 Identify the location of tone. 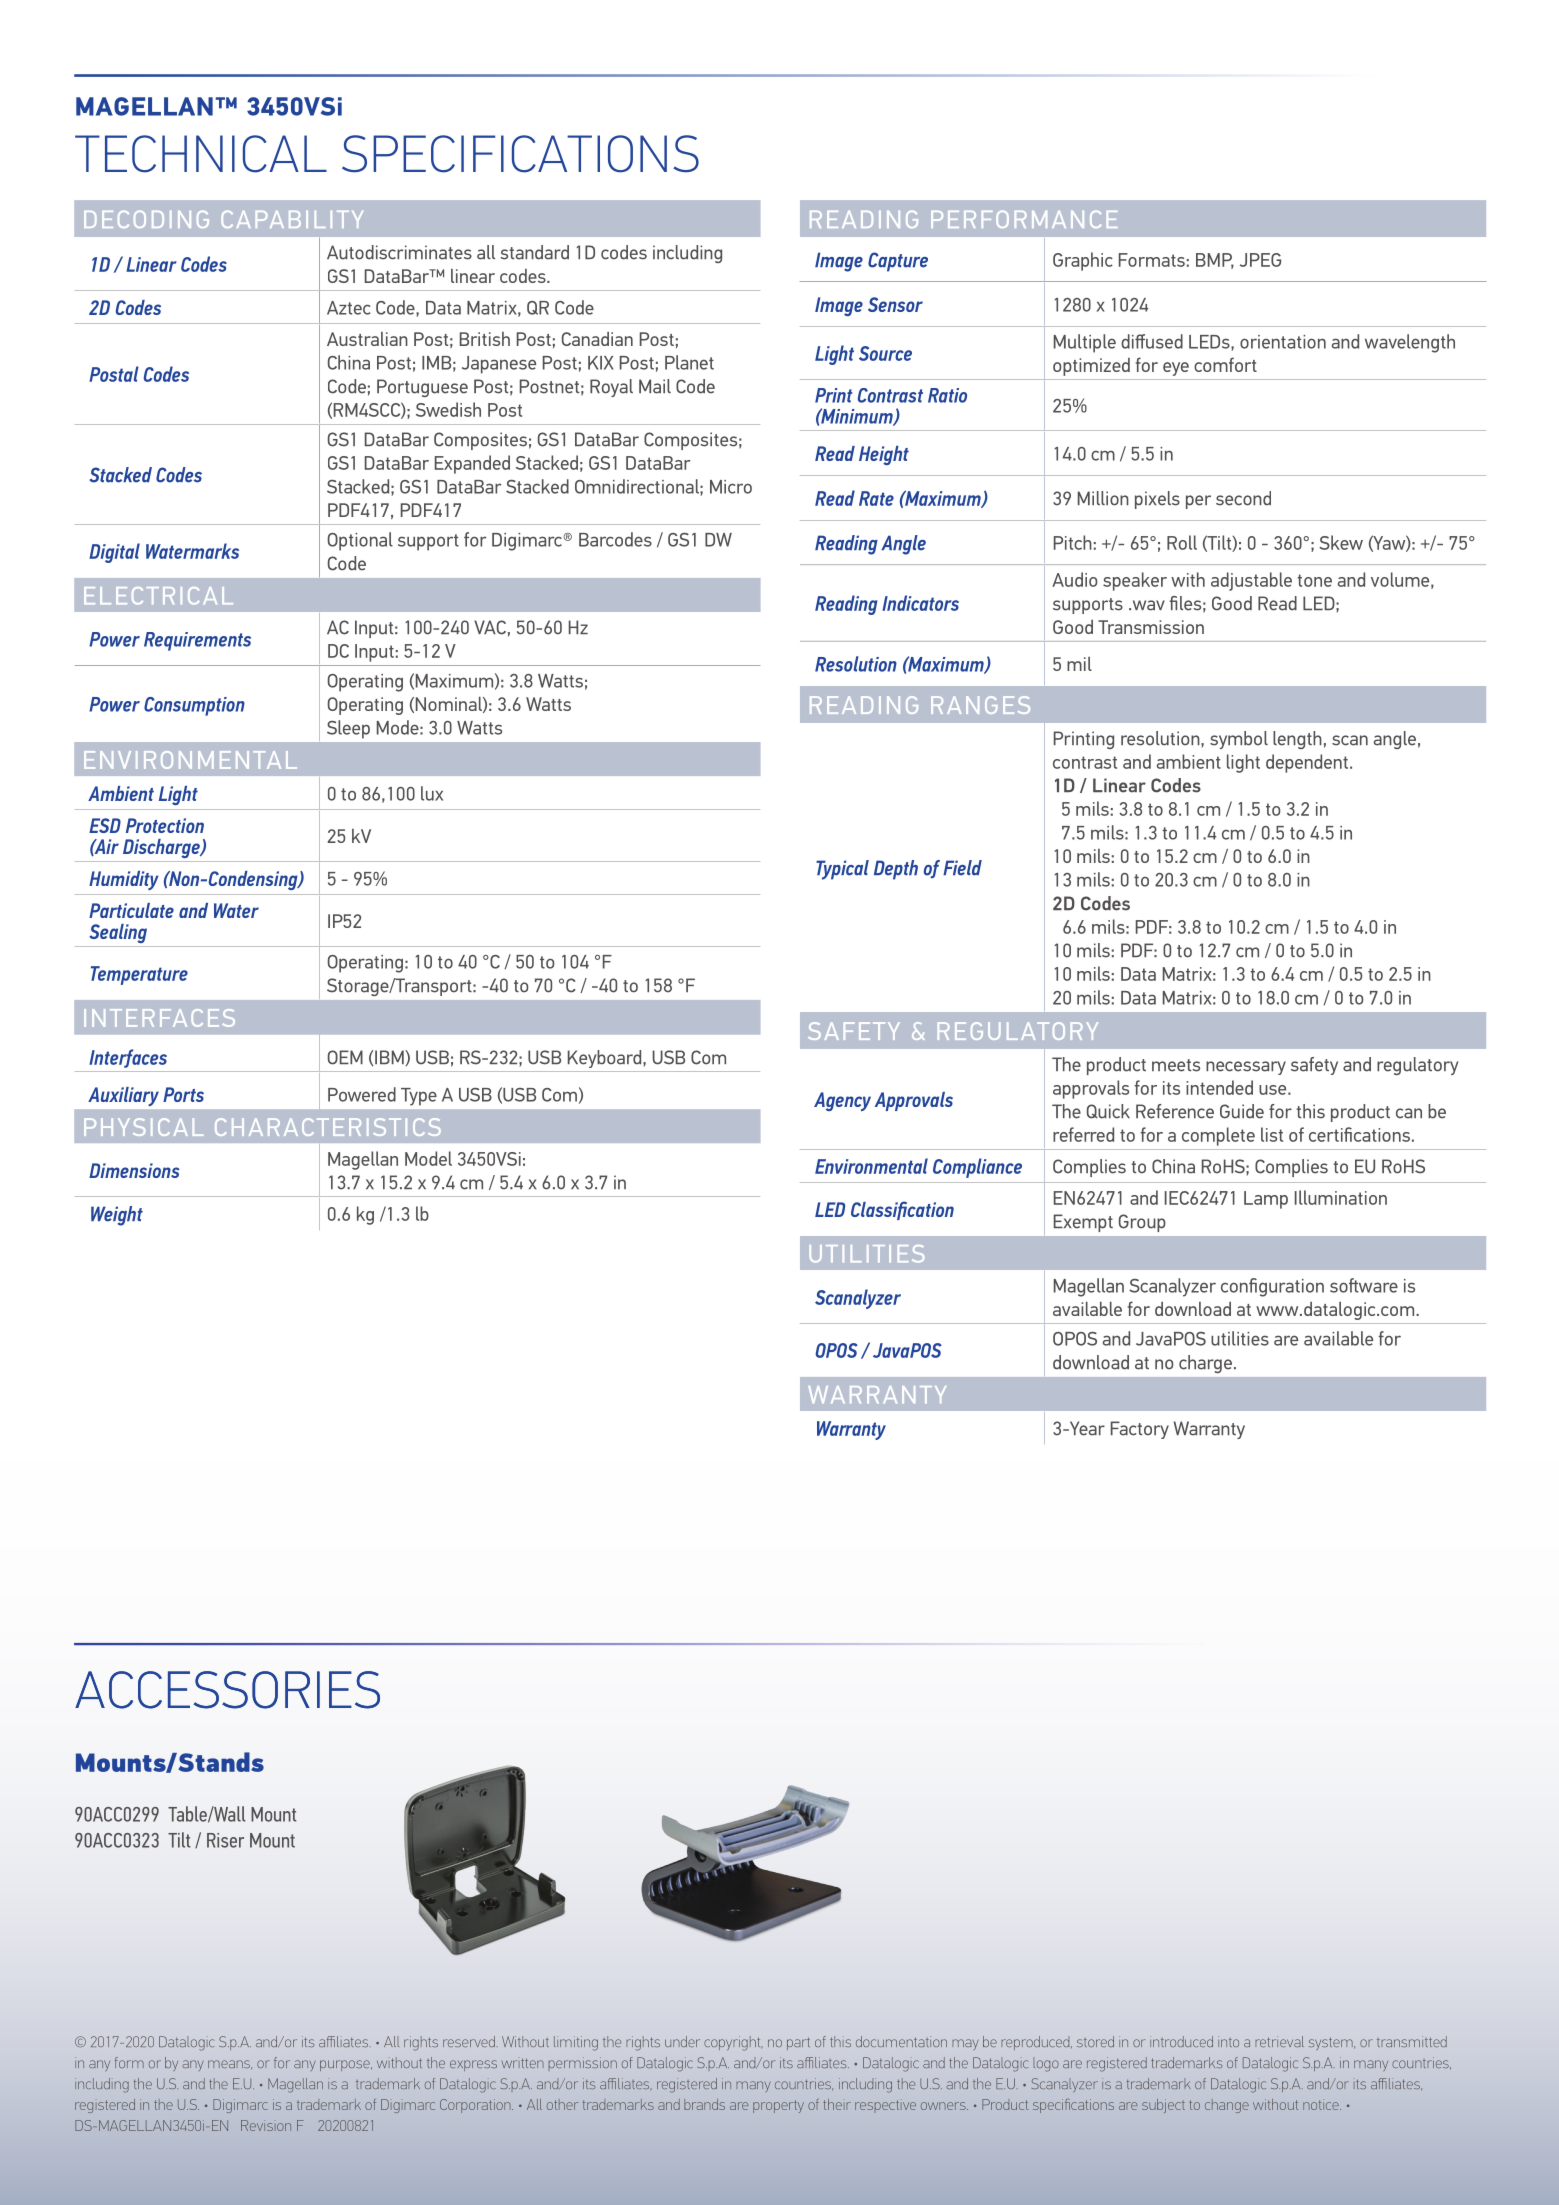
(1314, 580).
